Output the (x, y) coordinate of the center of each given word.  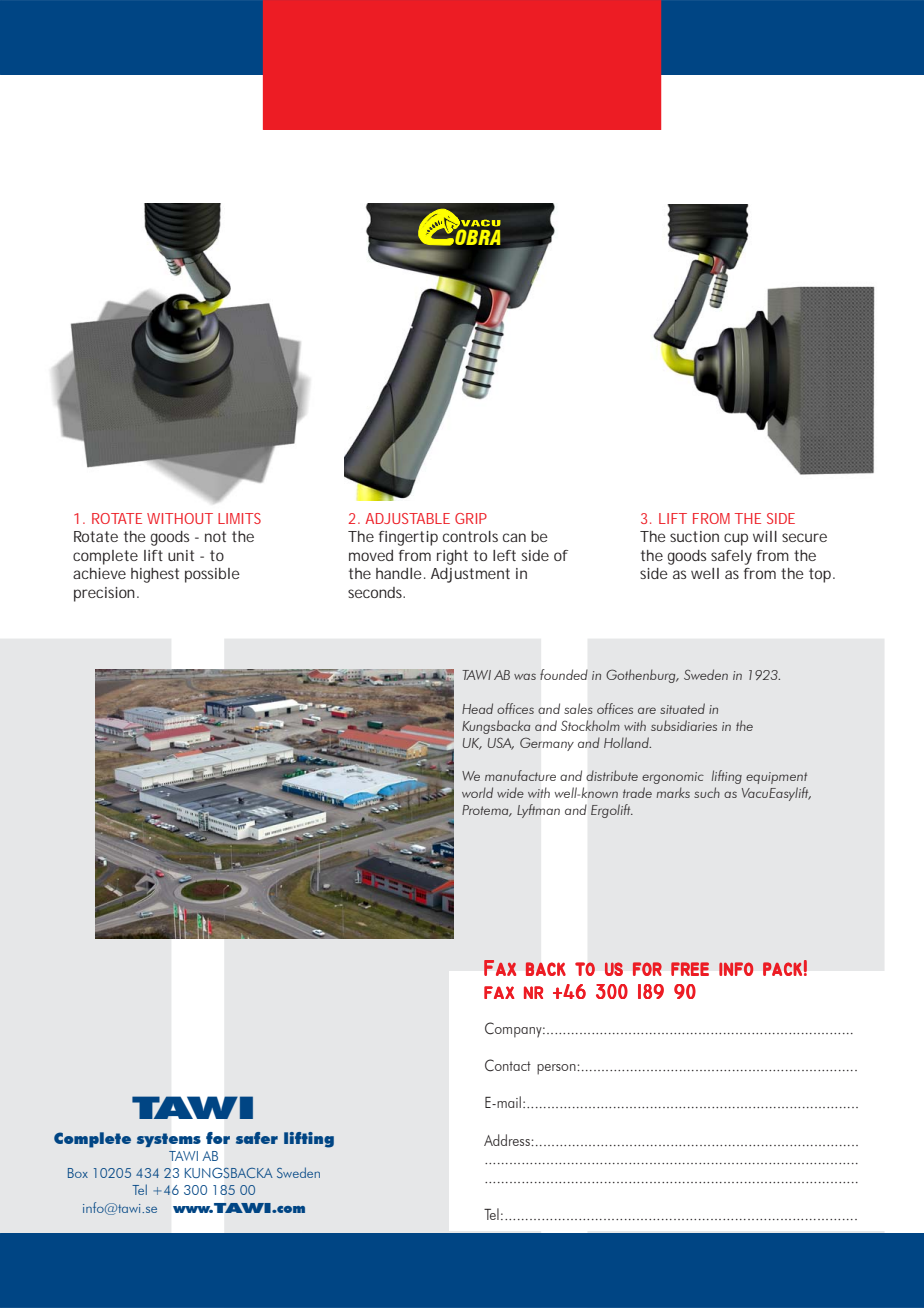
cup (736, 539)
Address (508, 1140)
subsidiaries (684, 725)
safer (257, 1138)
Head (477, 708)
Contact (508, 1065)
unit (181, 555)
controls (470, 536)
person (557, 1069)
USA (501, 743)
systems (169, 1140)
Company (514, 1030)
